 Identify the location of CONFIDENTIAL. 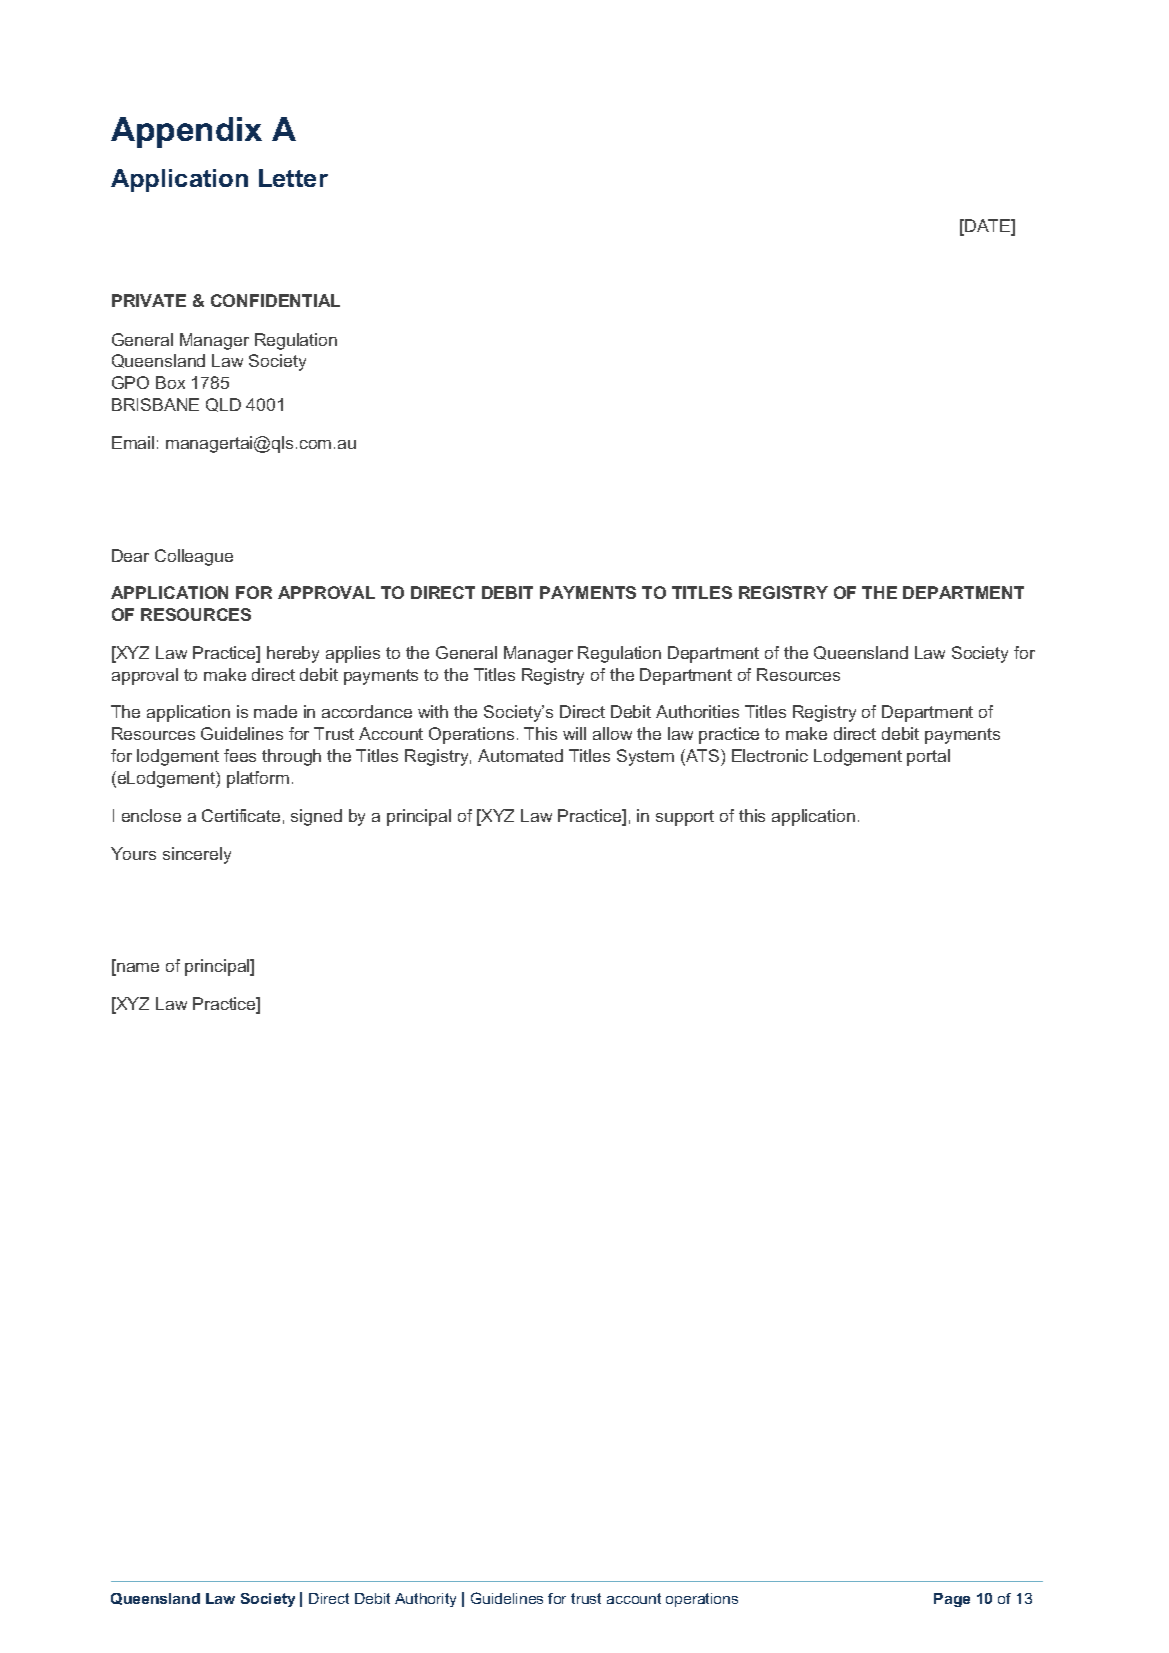
(275, 300).
